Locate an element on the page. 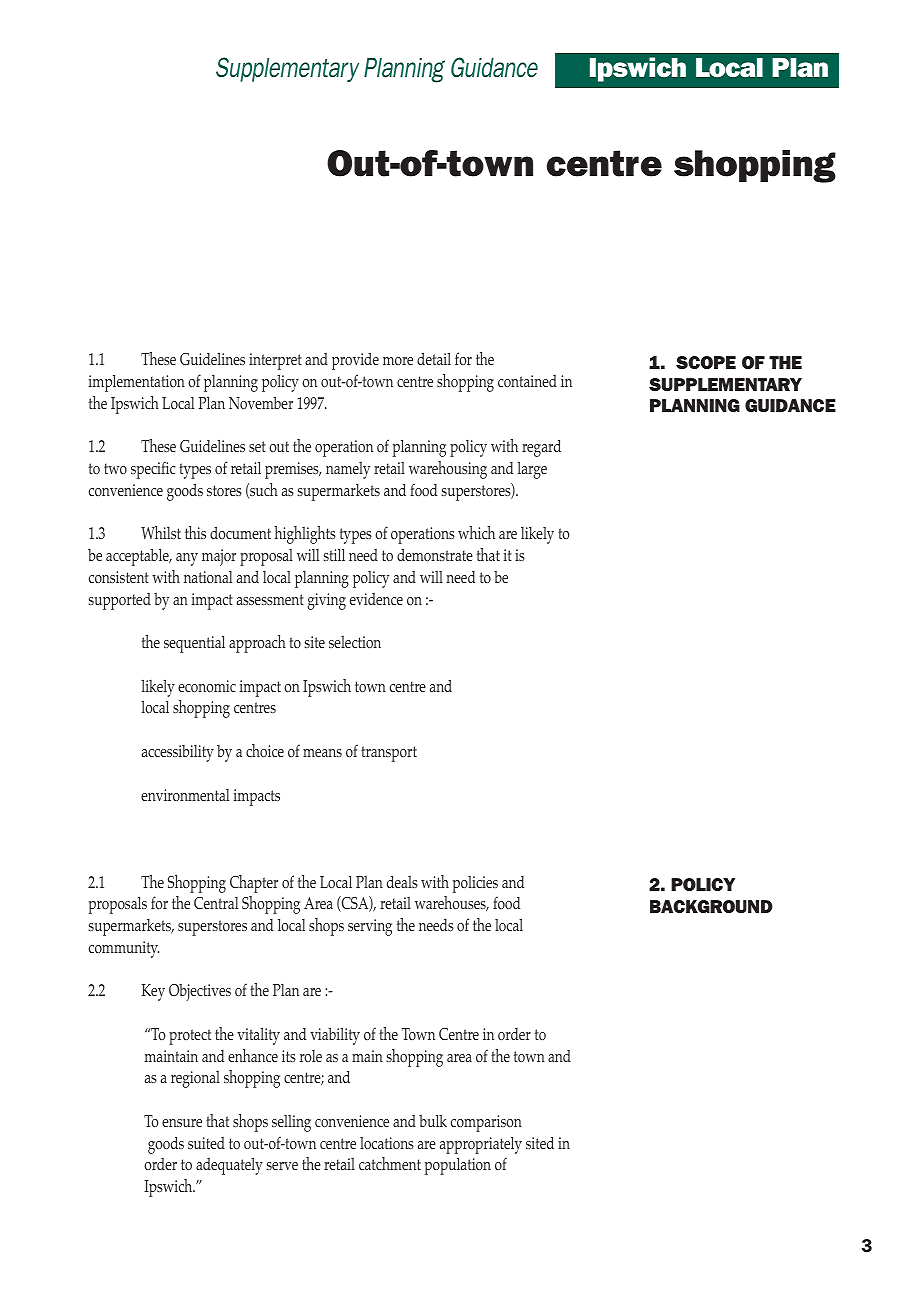 The image size is (924, 1307). SCOPE is located at coordinates (706, 362).
